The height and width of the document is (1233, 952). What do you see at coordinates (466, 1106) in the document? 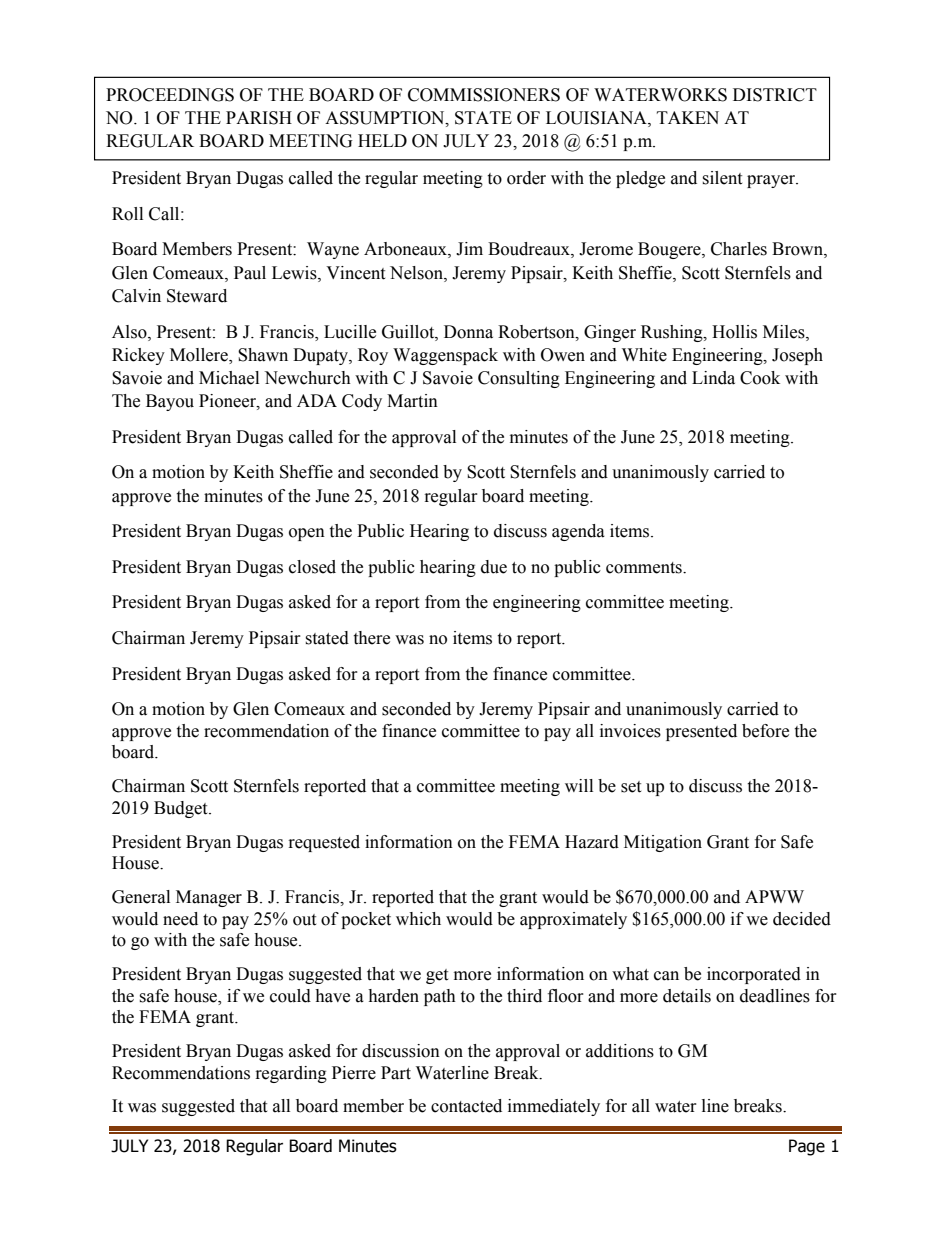
I see `contacted` at bounding box center [466, 1106].
